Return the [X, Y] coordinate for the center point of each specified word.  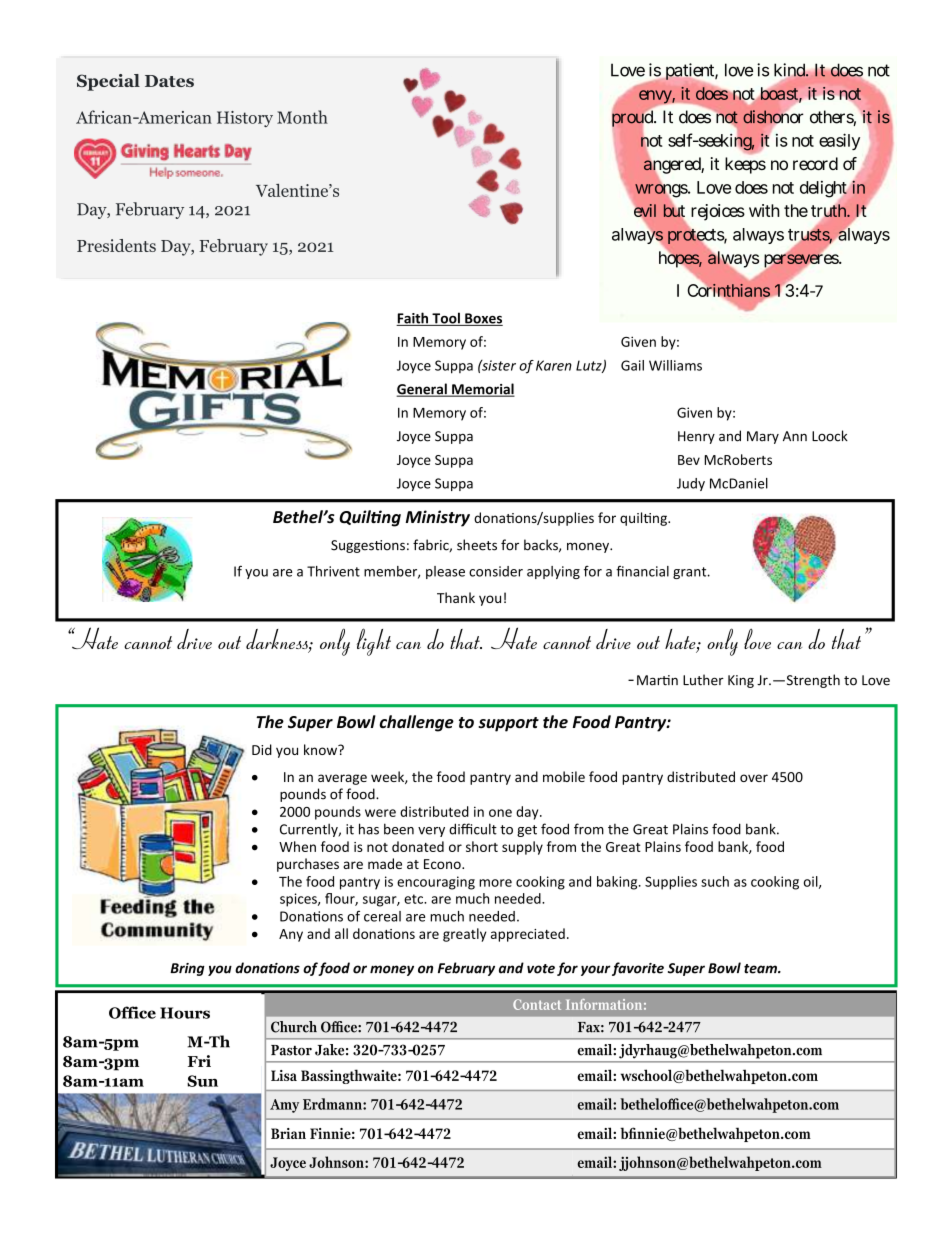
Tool [446, 319]
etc [414, 899]
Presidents [116, 245]
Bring [187, 969]
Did [262, 749]
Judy [691, 484]
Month [302, 117]
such [715, 881]
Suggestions [368, 546]
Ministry [438, 518]
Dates [169, 81]
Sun [202, 1081]
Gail [632, 365]
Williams [675, 365]
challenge [417, 723]
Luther [703, 680]
